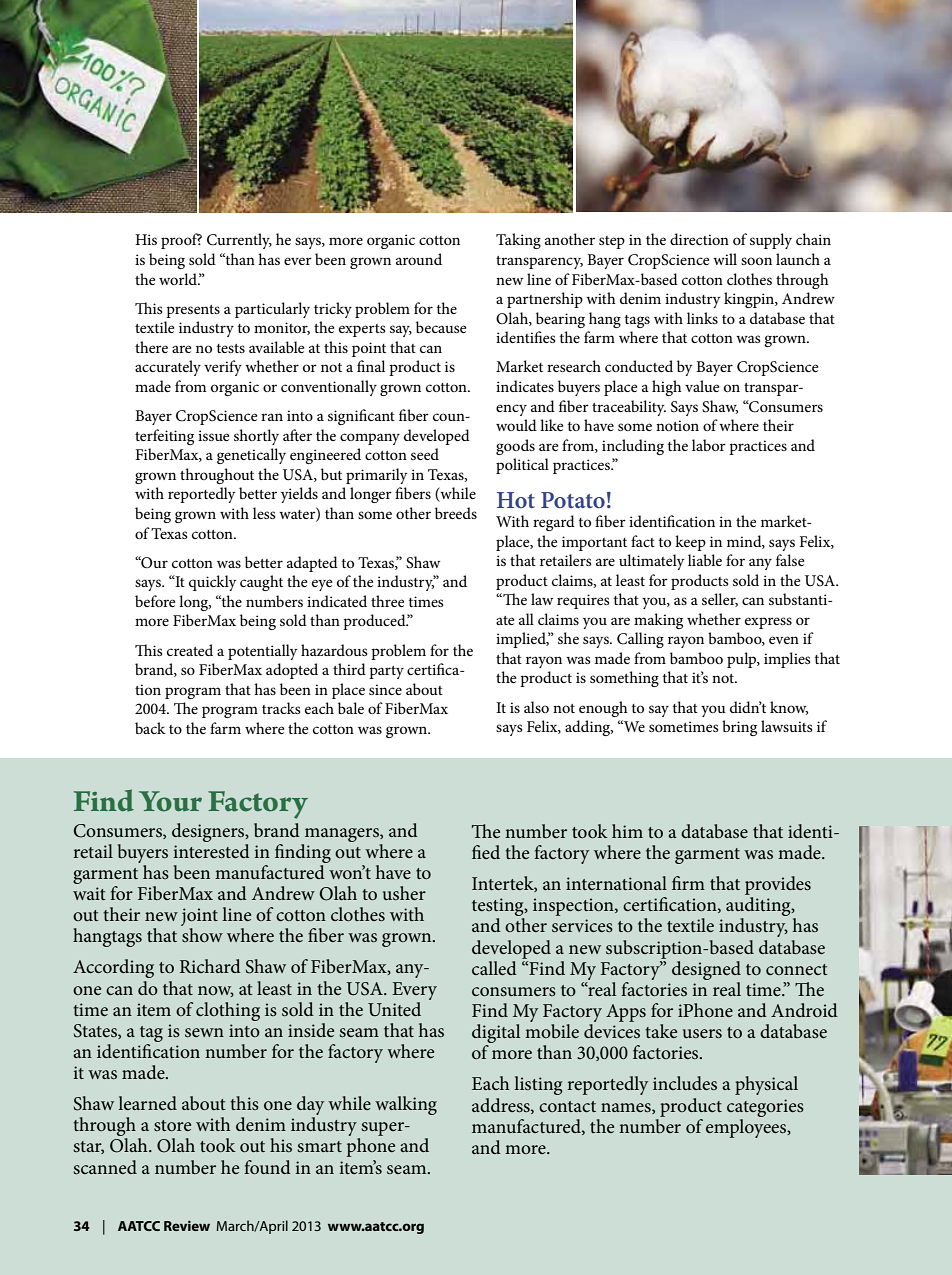 The width and height of the document is (952, 1275). I want to click on usher, so click(404, 893).
